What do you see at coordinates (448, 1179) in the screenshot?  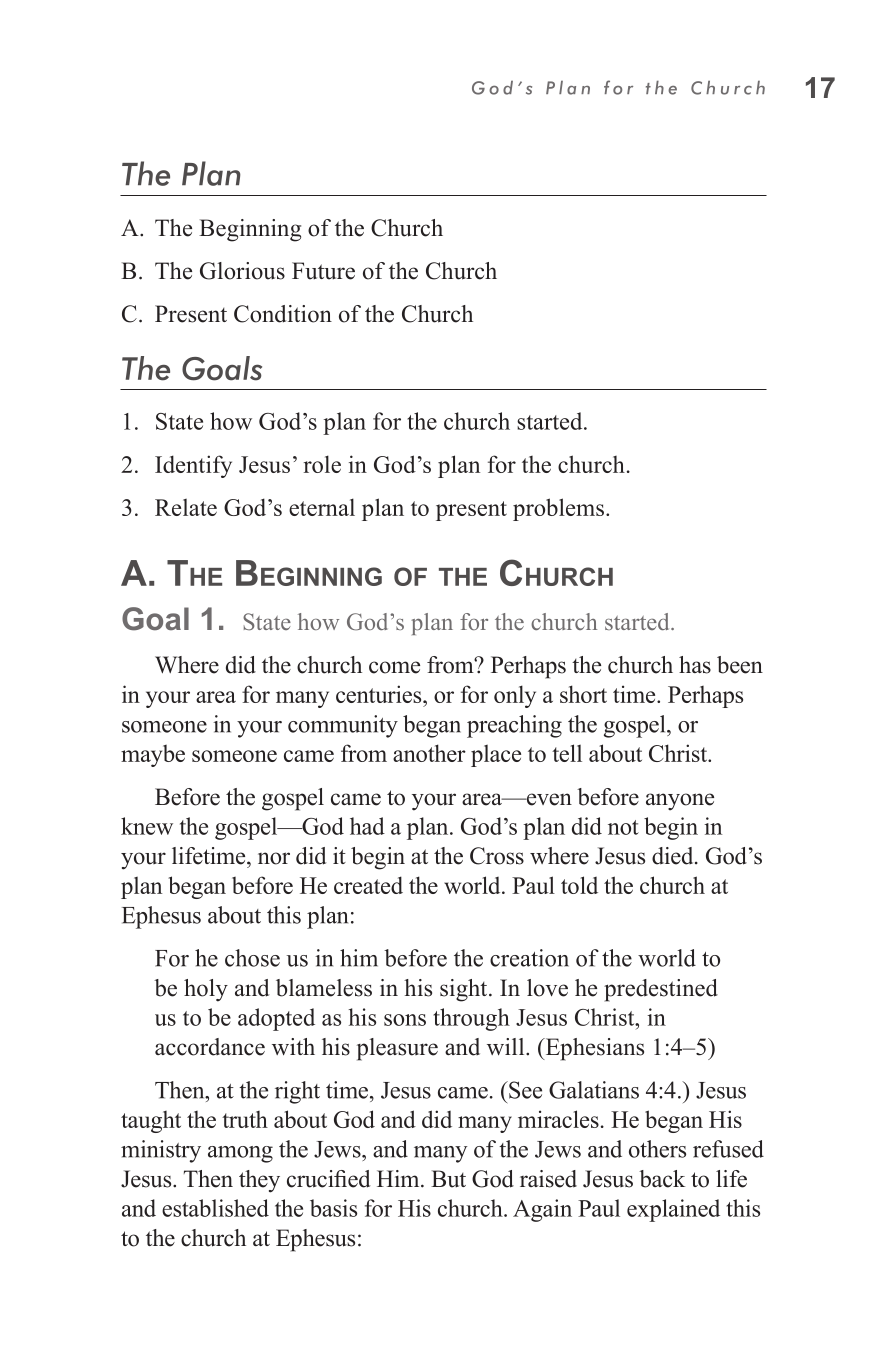 I see `But` at bounding box center [448, 1179].
